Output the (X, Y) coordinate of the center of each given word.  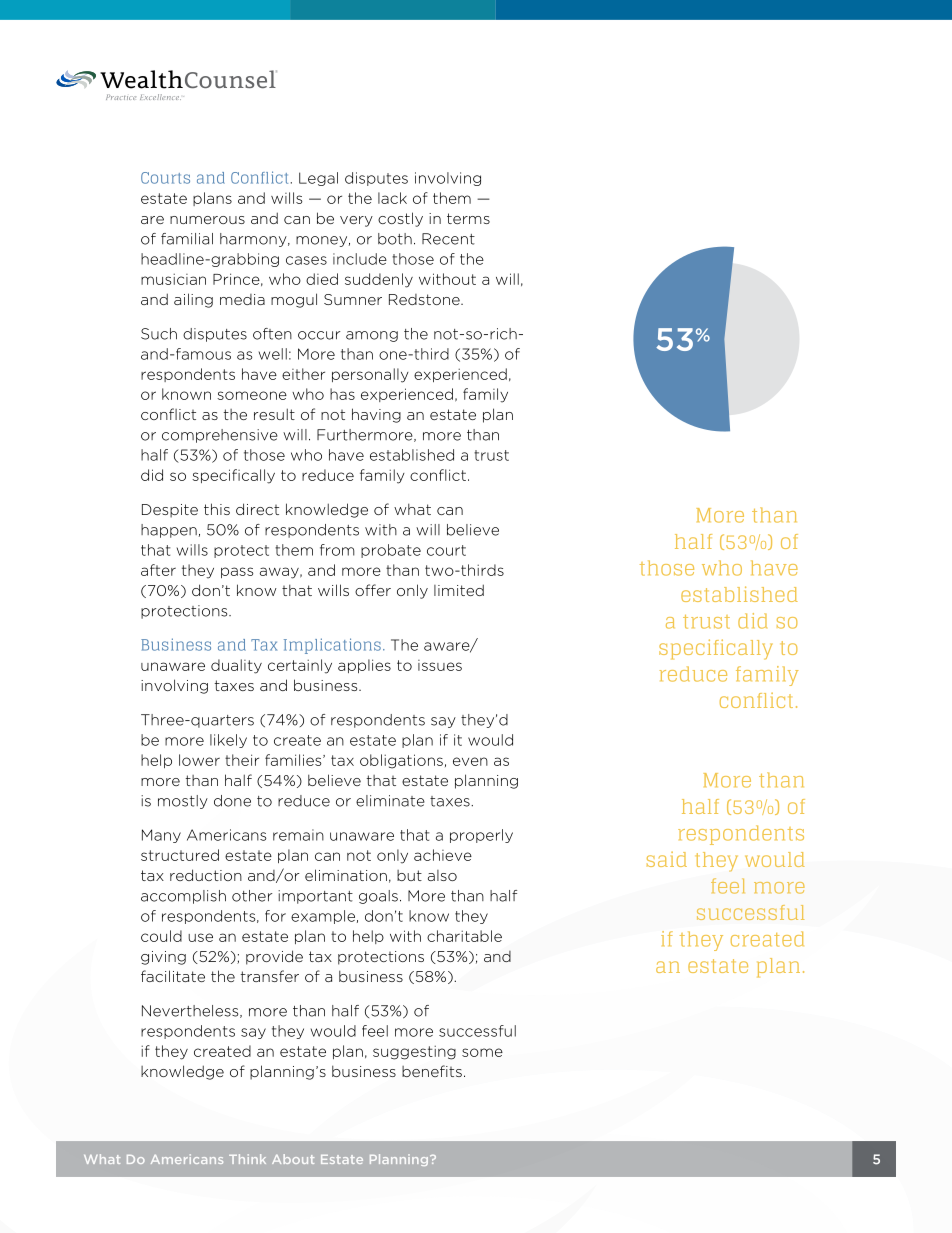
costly (400, 219)
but (409, 875)
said (667, 859)
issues (440, 665)
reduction (206, 875)
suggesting (414, 1052)
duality (236, 666)
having (376, 415)
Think (247, 1159)
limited (459, 590)
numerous (207, 220)
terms (468, 218)
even (470, 761)
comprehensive (220, 436)
